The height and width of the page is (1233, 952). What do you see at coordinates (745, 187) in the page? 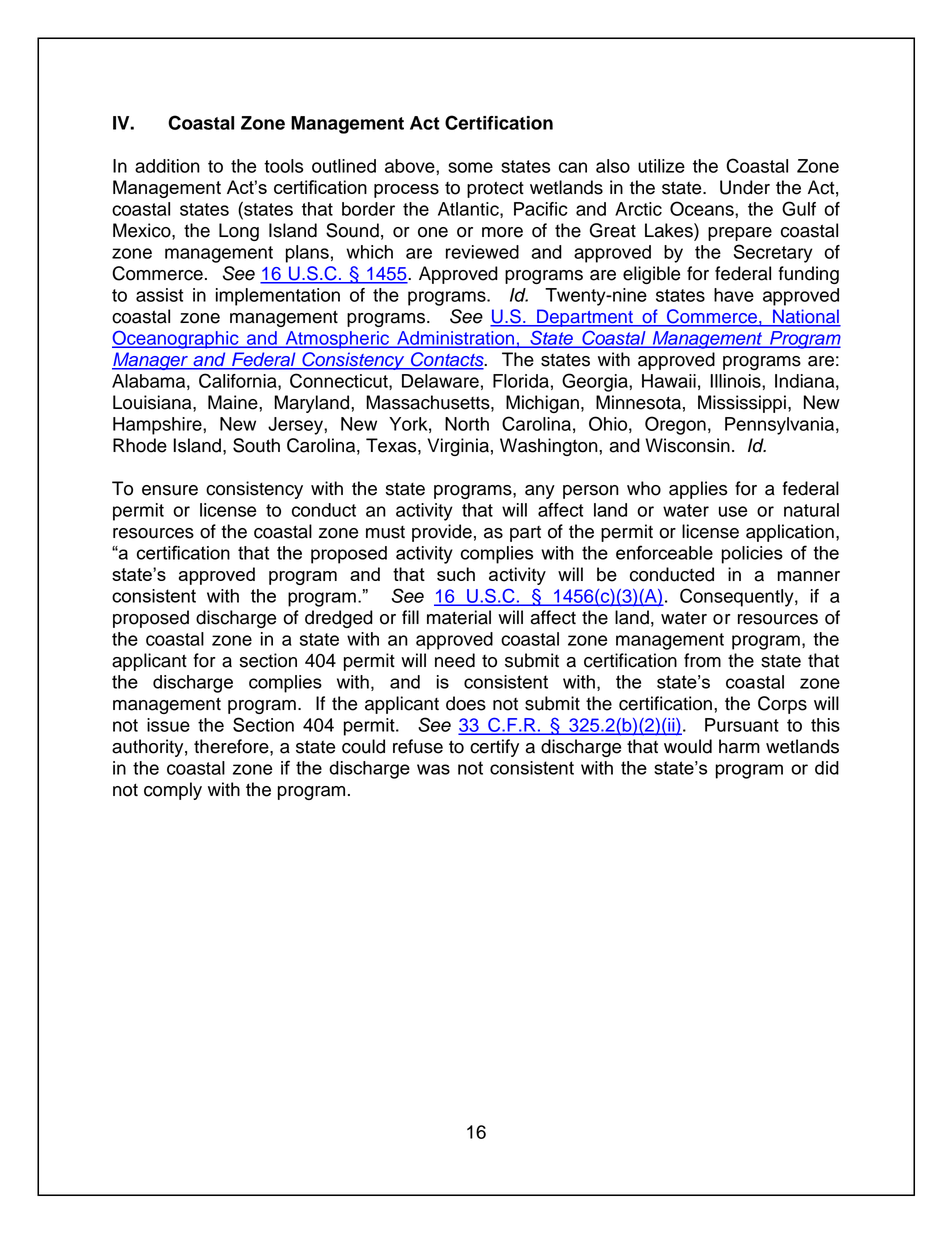
I see `Under` at bounding box center [745, 187].
